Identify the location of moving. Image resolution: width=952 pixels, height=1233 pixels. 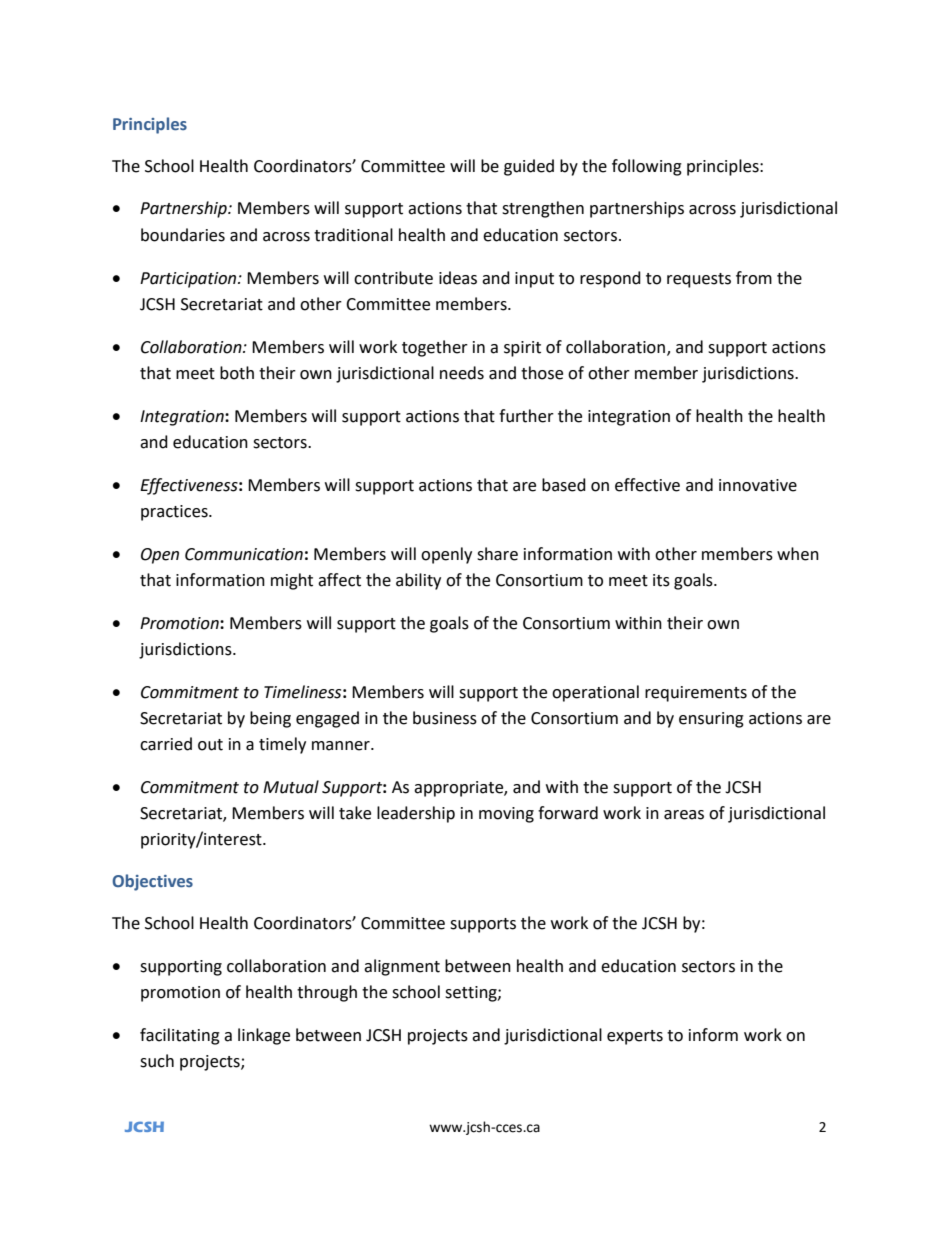
(506, 815).
